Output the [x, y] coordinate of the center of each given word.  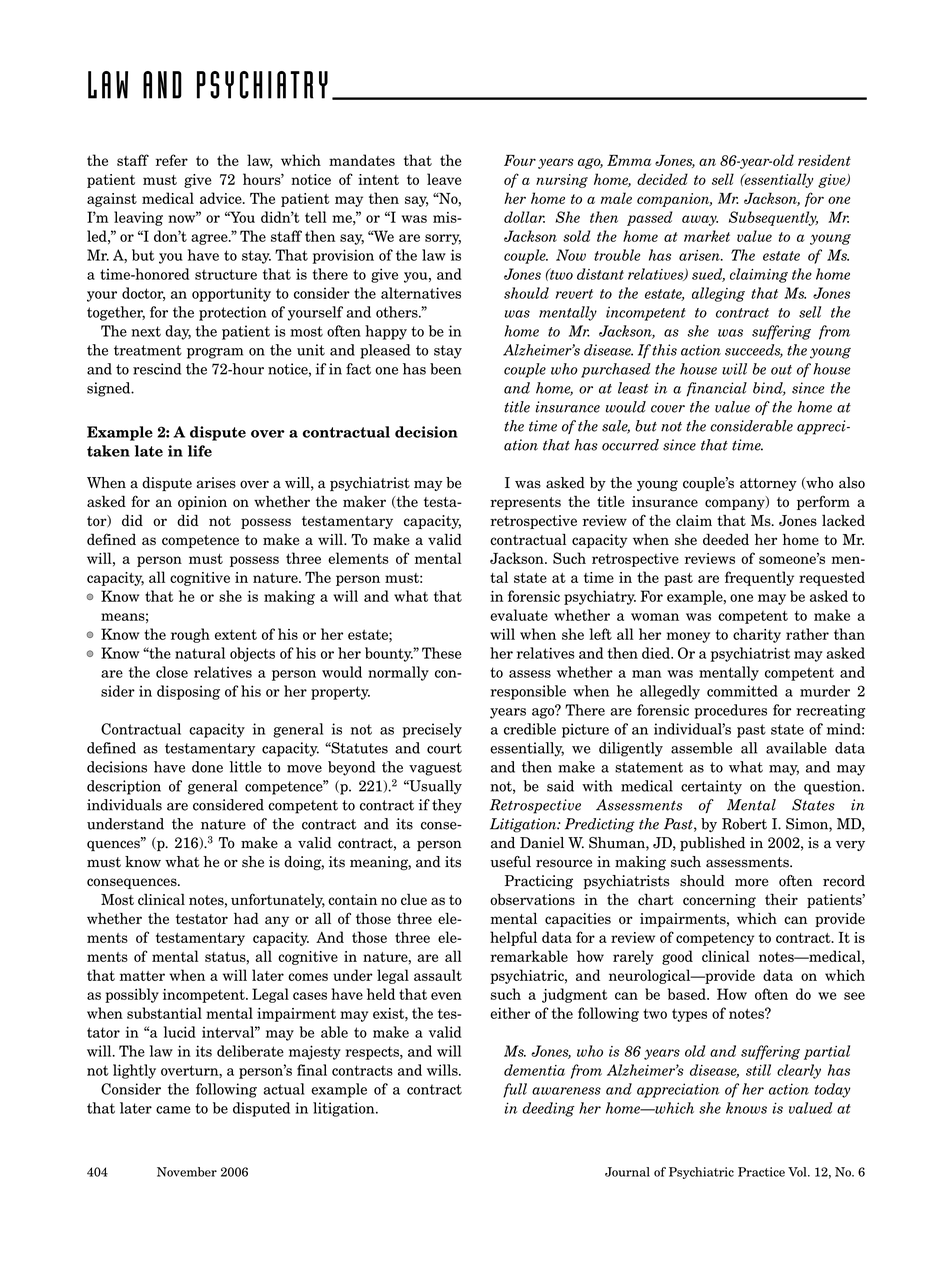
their [781, 899]
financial [716, 389]
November [187, 1172]
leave [444, 179]
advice [222, 198]
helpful [513, 938]
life [200, 451]
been [445, 369]
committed [742, 691]
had [246, 918]
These [442, 653]
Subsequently [773, 218]
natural [200, 653]
